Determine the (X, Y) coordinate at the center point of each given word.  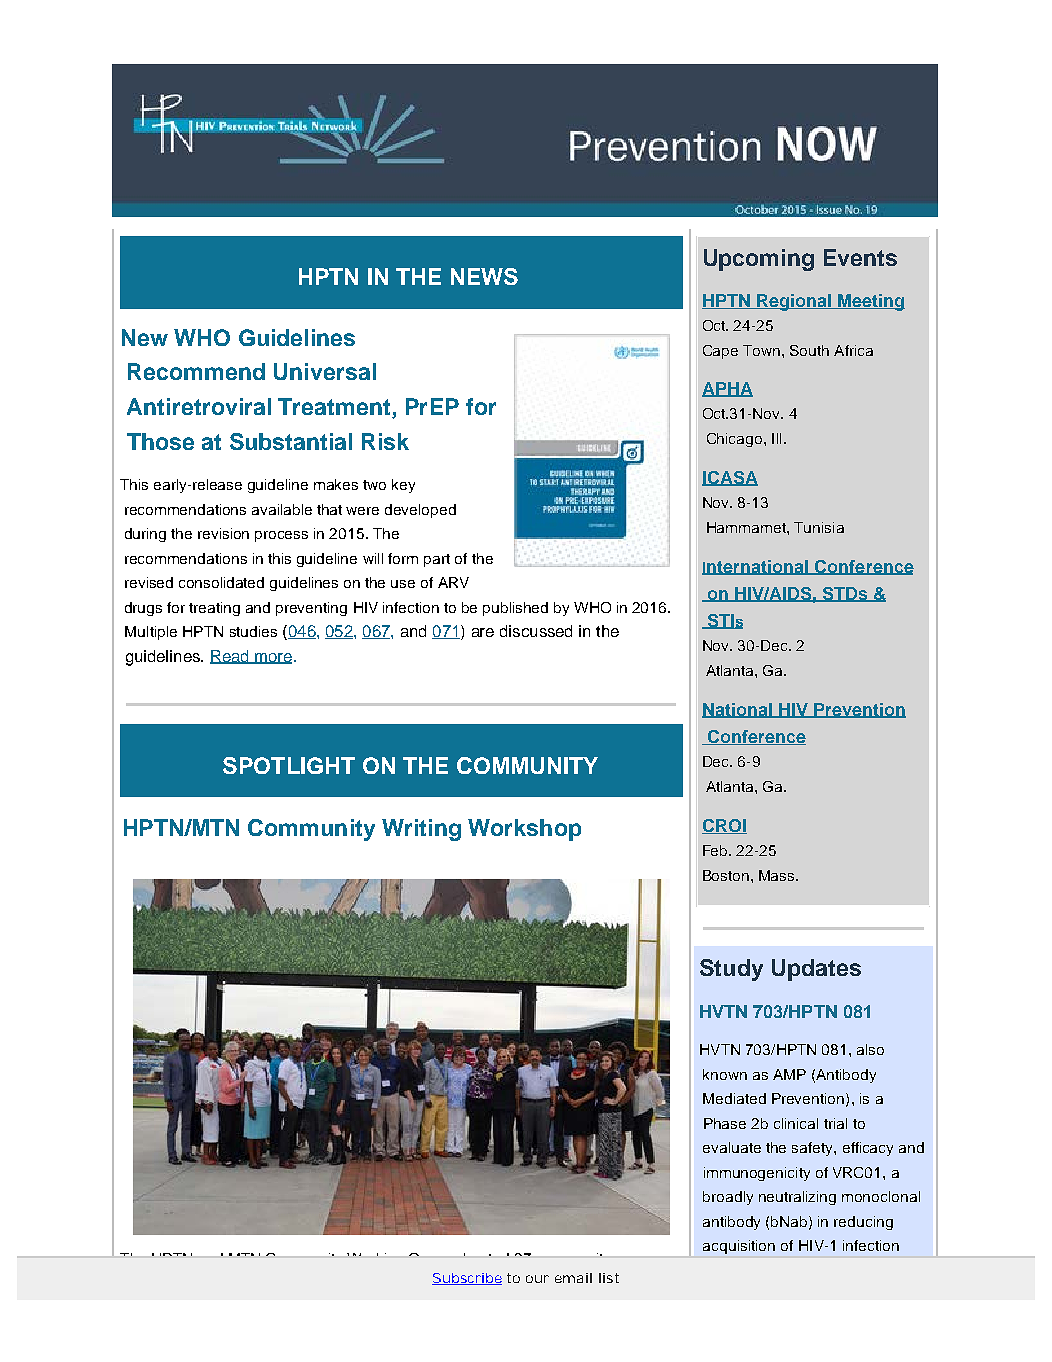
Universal (325, 371)
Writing (421, 830)
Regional (794, 302)
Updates (816, 970)
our (537, 1279)
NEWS (484, 276)
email (573, 1278)
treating (214, 609)
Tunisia (819, 527)
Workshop (524, 830)
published (515, 609)
